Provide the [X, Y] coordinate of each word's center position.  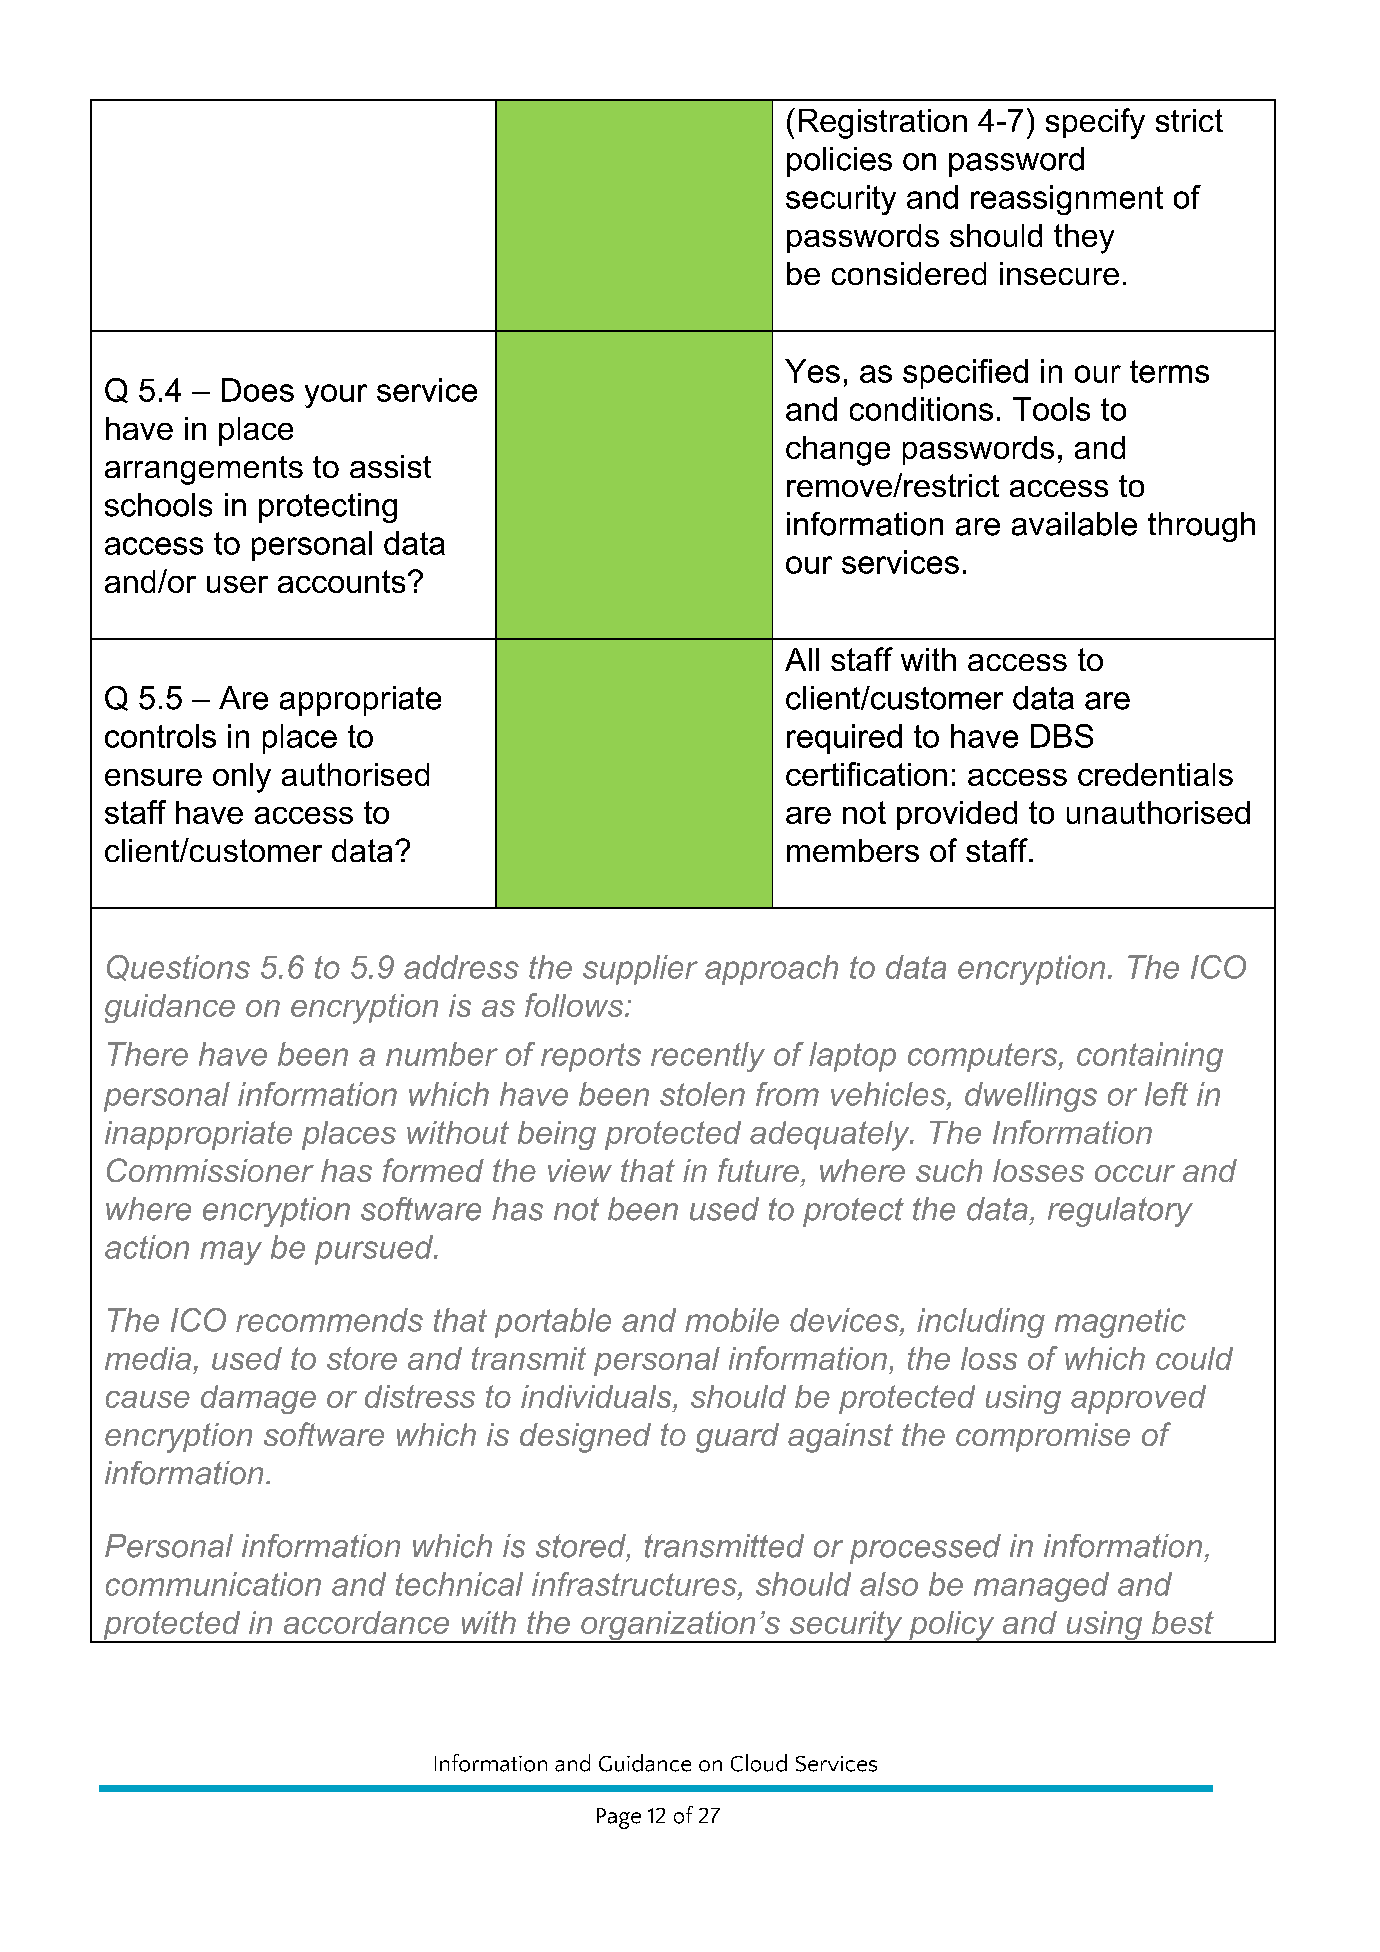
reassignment [1067, 200]
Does [258, 390]
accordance [366, 1622]
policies [839, 162]
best [1183, 1622]
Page [619, 1818]
